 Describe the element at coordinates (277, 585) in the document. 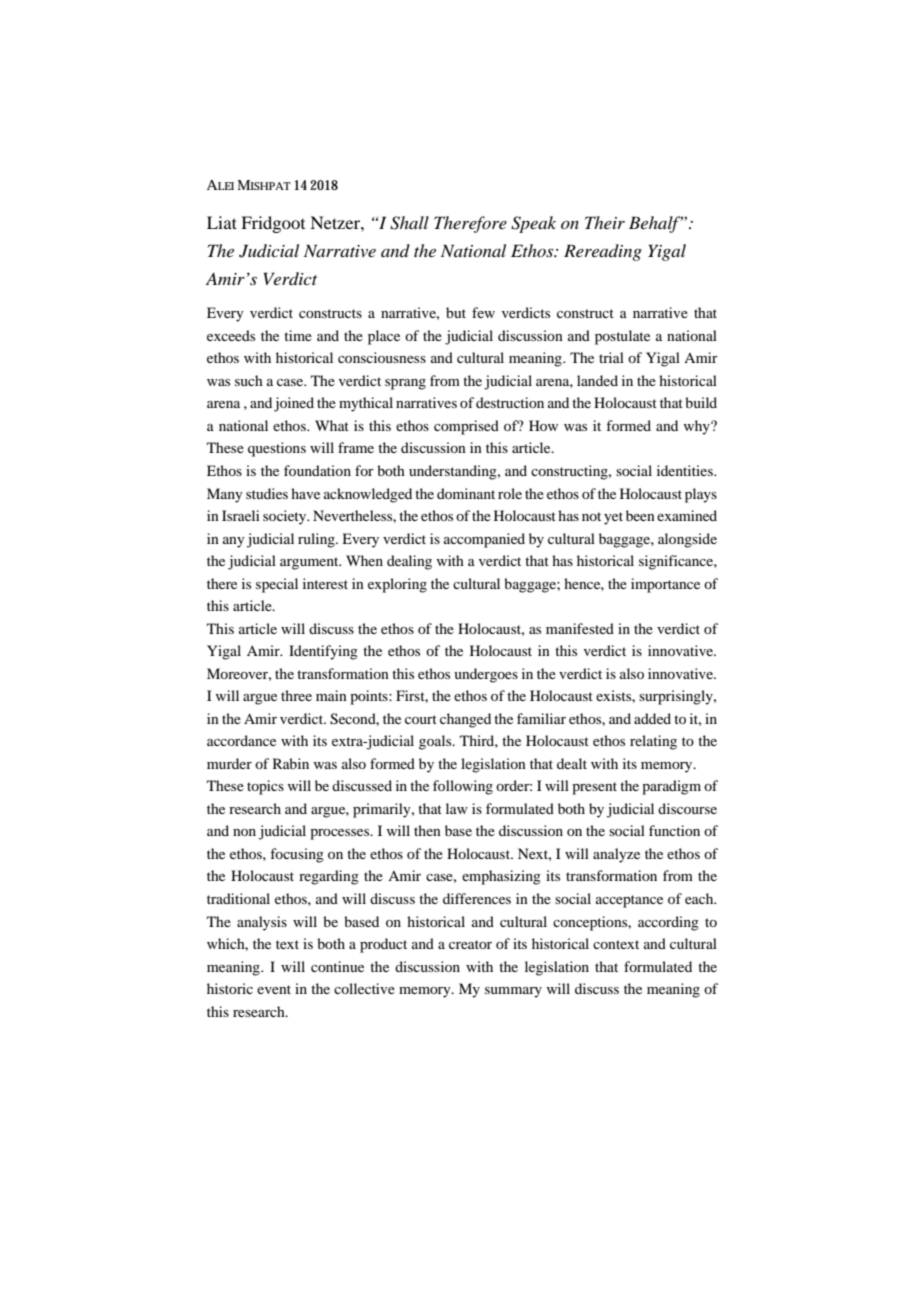

I see `special` at that location.
